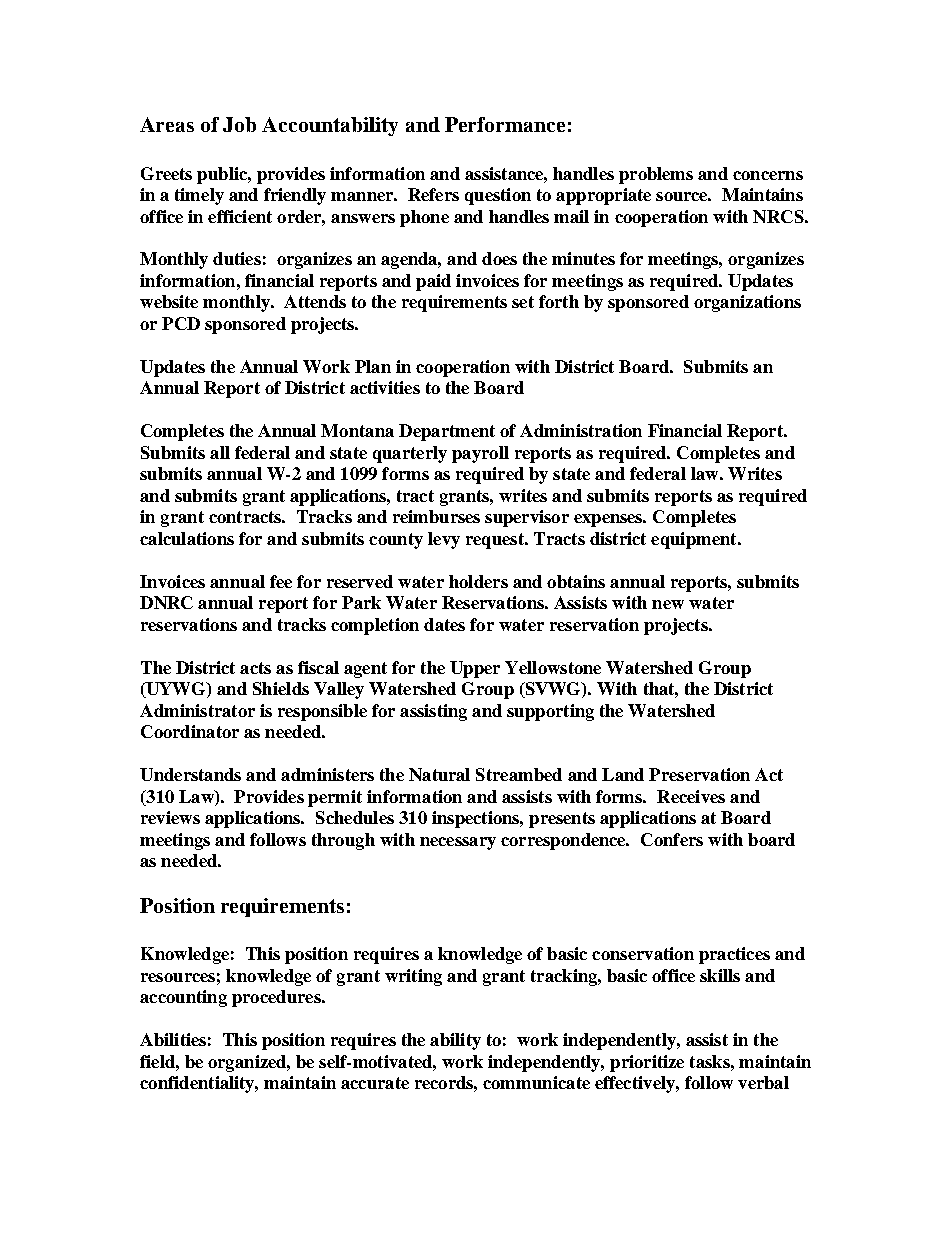 The image size is (952, 1233). I want to click on Understands, so click(190, 774).
